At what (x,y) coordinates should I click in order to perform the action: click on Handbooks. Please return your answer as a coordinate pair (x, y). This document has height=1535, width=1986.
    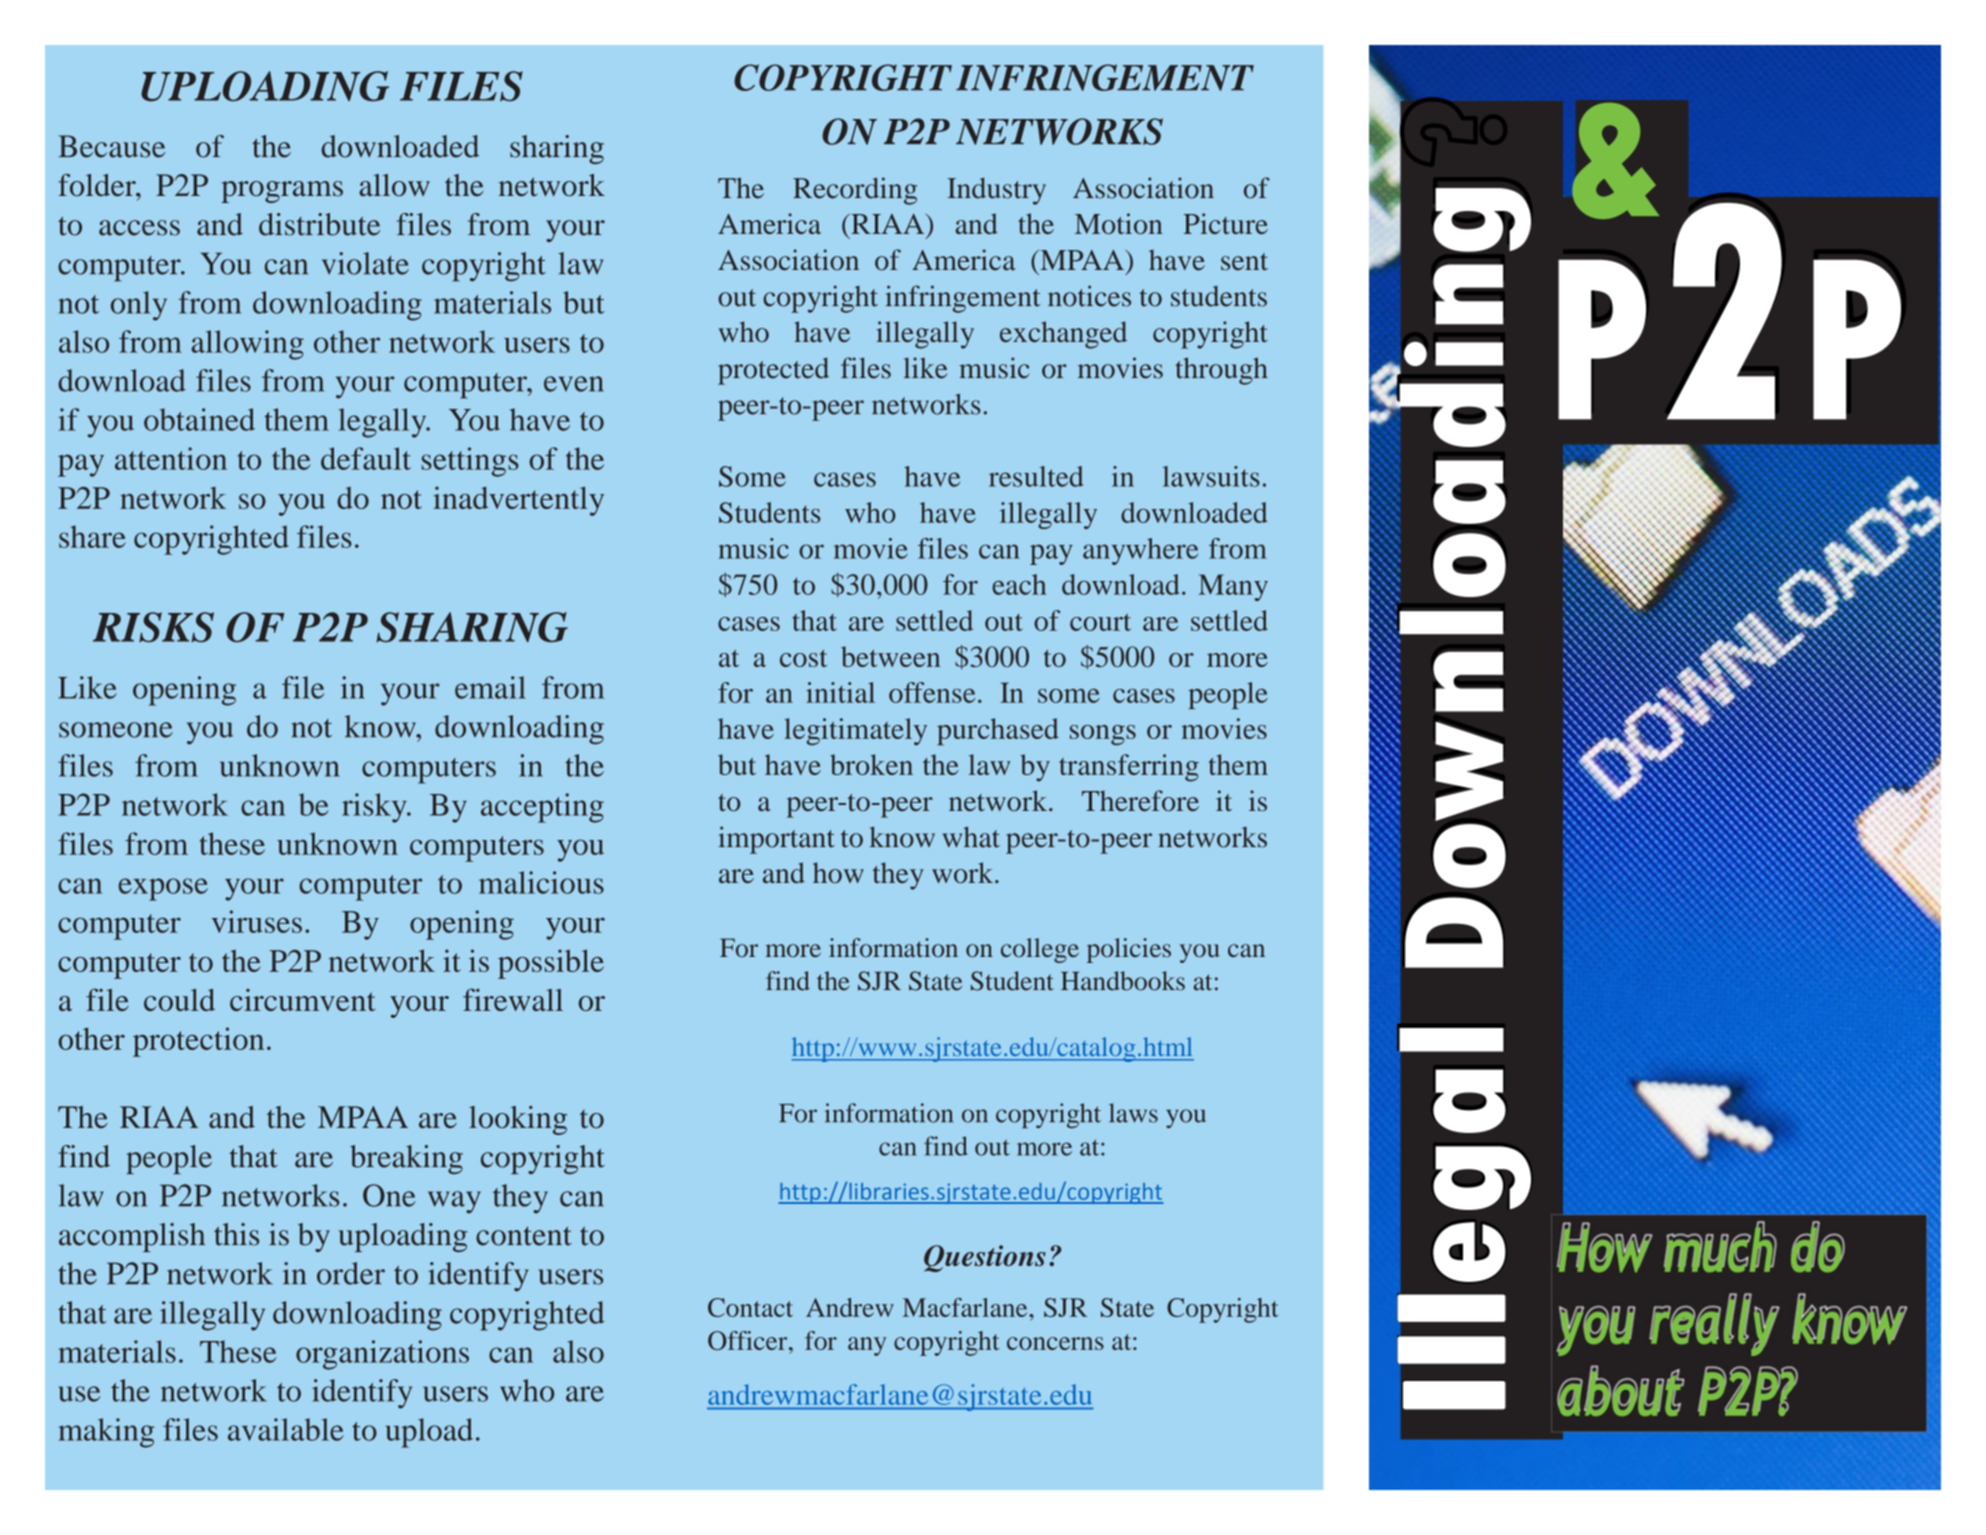
    Looking at the image, I should click on (1123, 981).
